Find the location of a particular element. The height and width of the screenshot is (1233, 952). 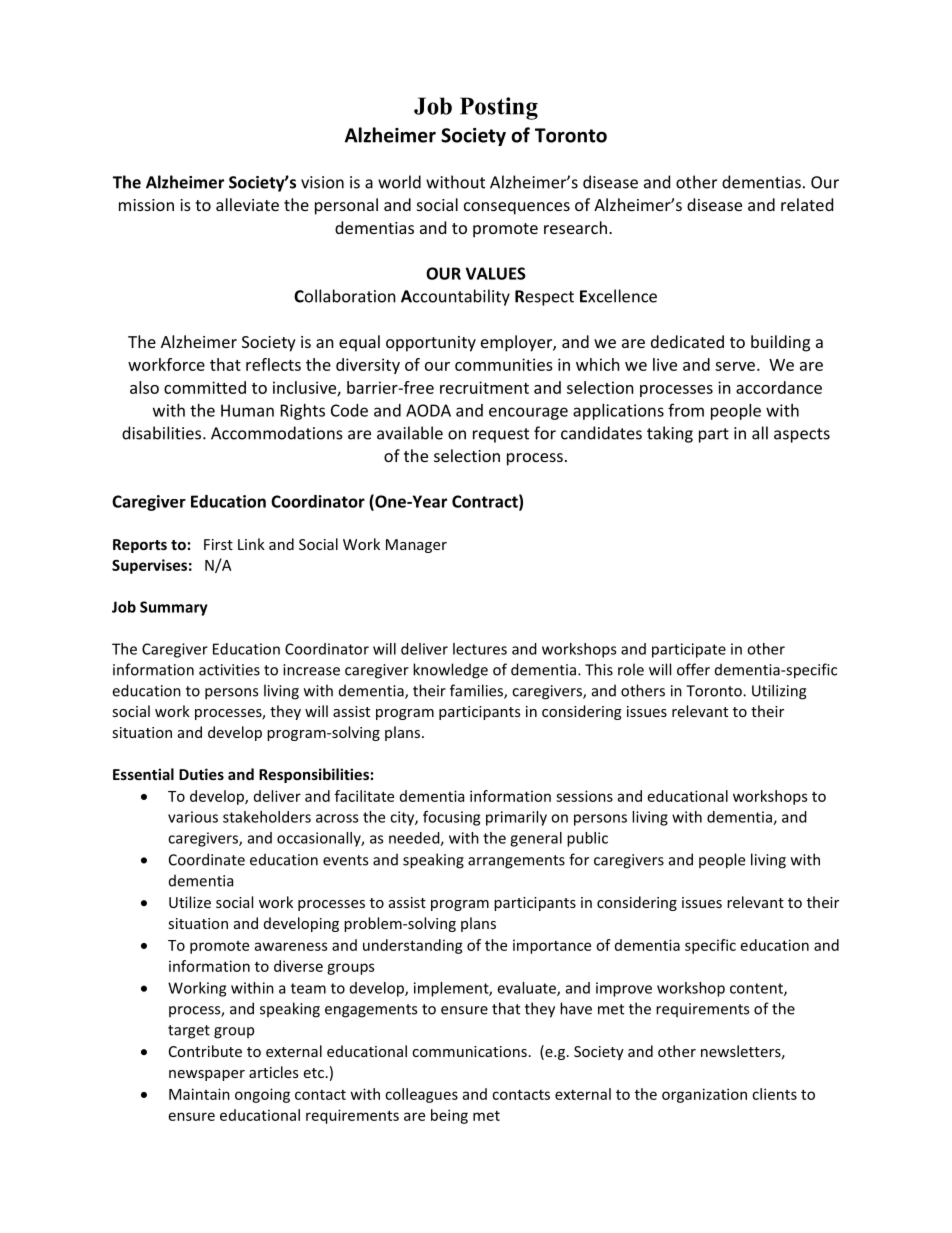

Posting is located at coordinates (499, 108).
